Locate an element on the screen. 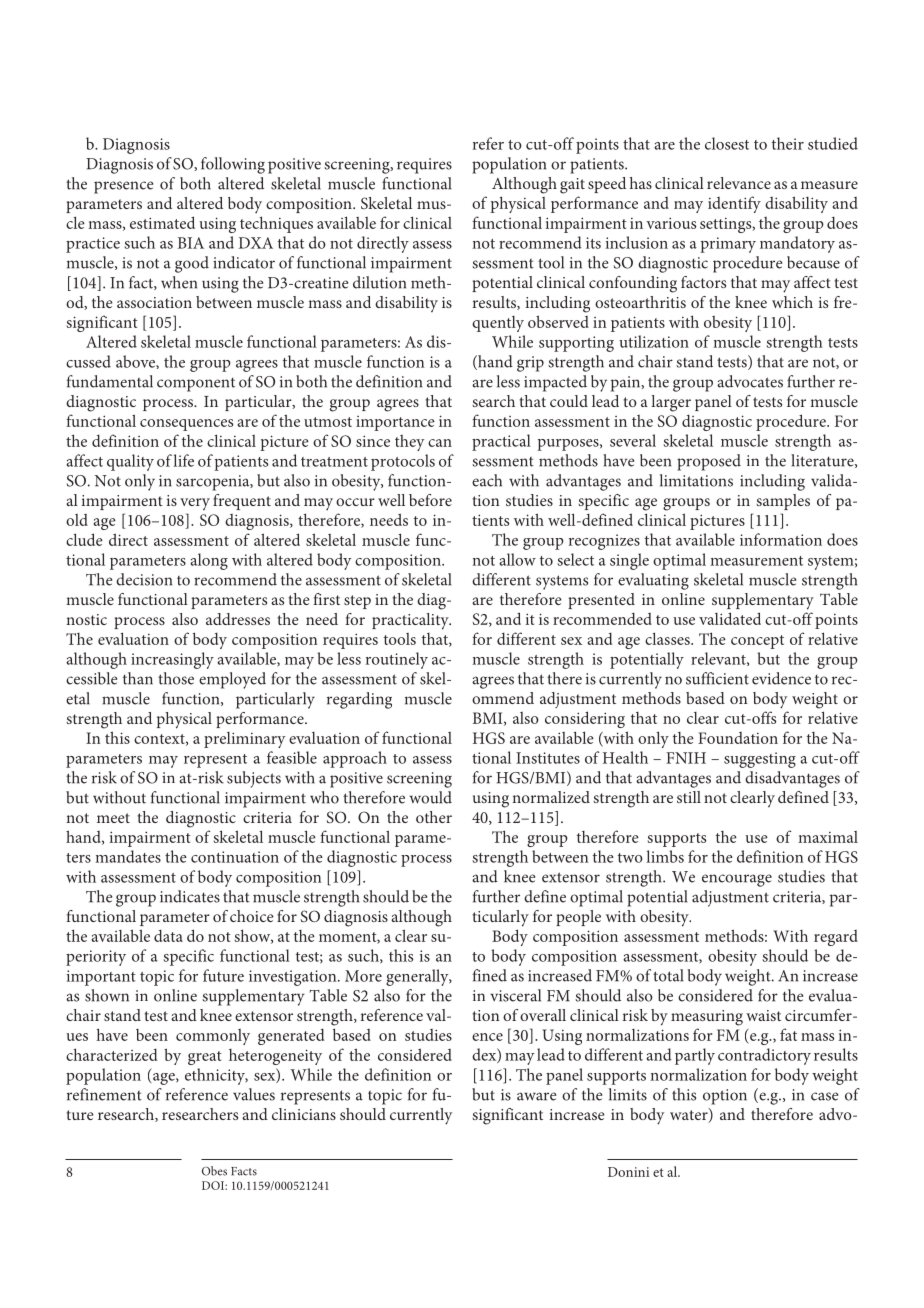  would is located at coordinates (431, 797).
